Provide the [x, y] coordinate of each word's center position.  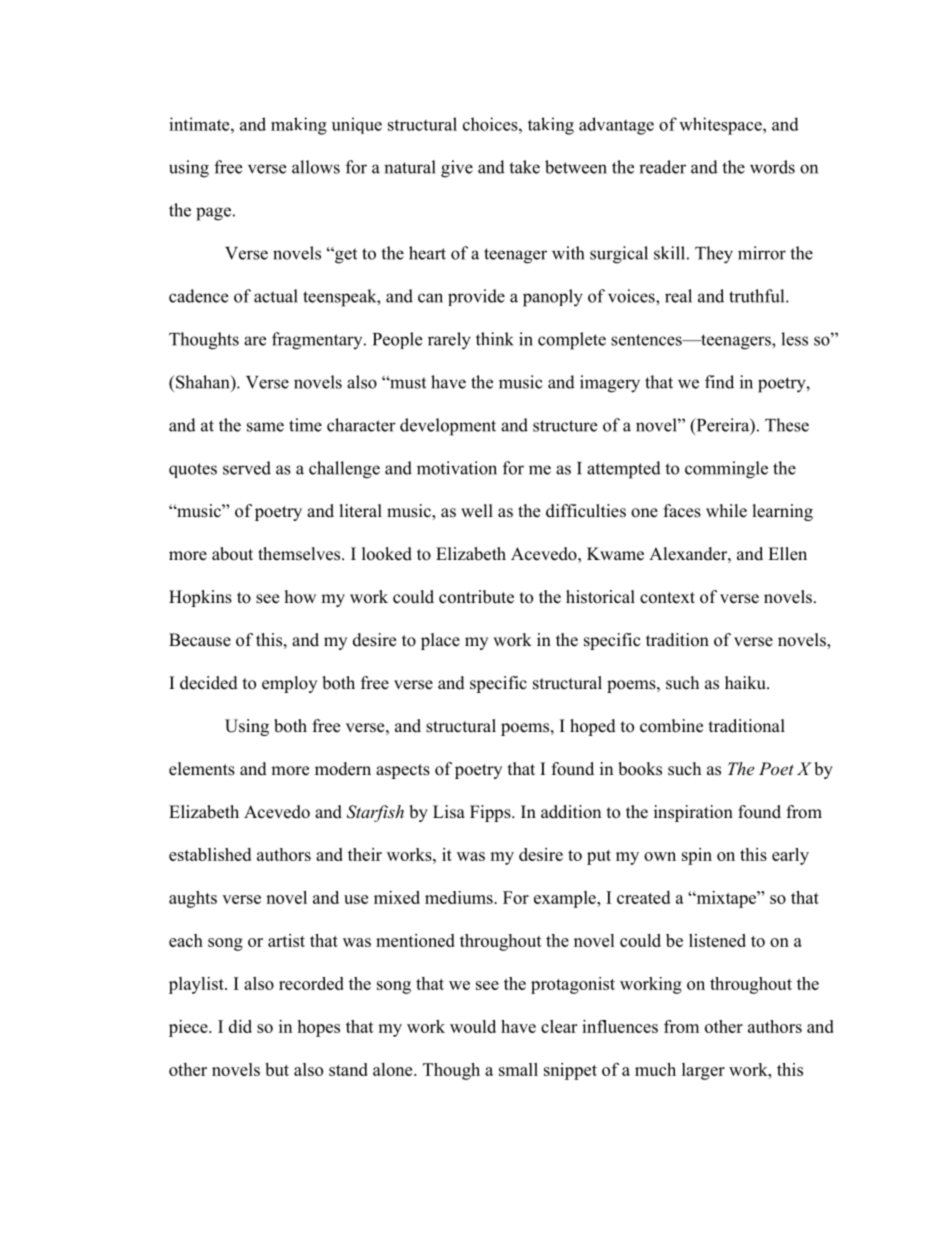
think [495, 339]
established [210, 854]
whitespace [721, 126]
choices [491, 124]
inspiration [693, 813]
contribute [476, 597]
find [719, 382]
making [299, 126]
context [667, 598]
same [265, 427]
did [240, 1026]
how [300, 597]
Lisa [449, 812]
